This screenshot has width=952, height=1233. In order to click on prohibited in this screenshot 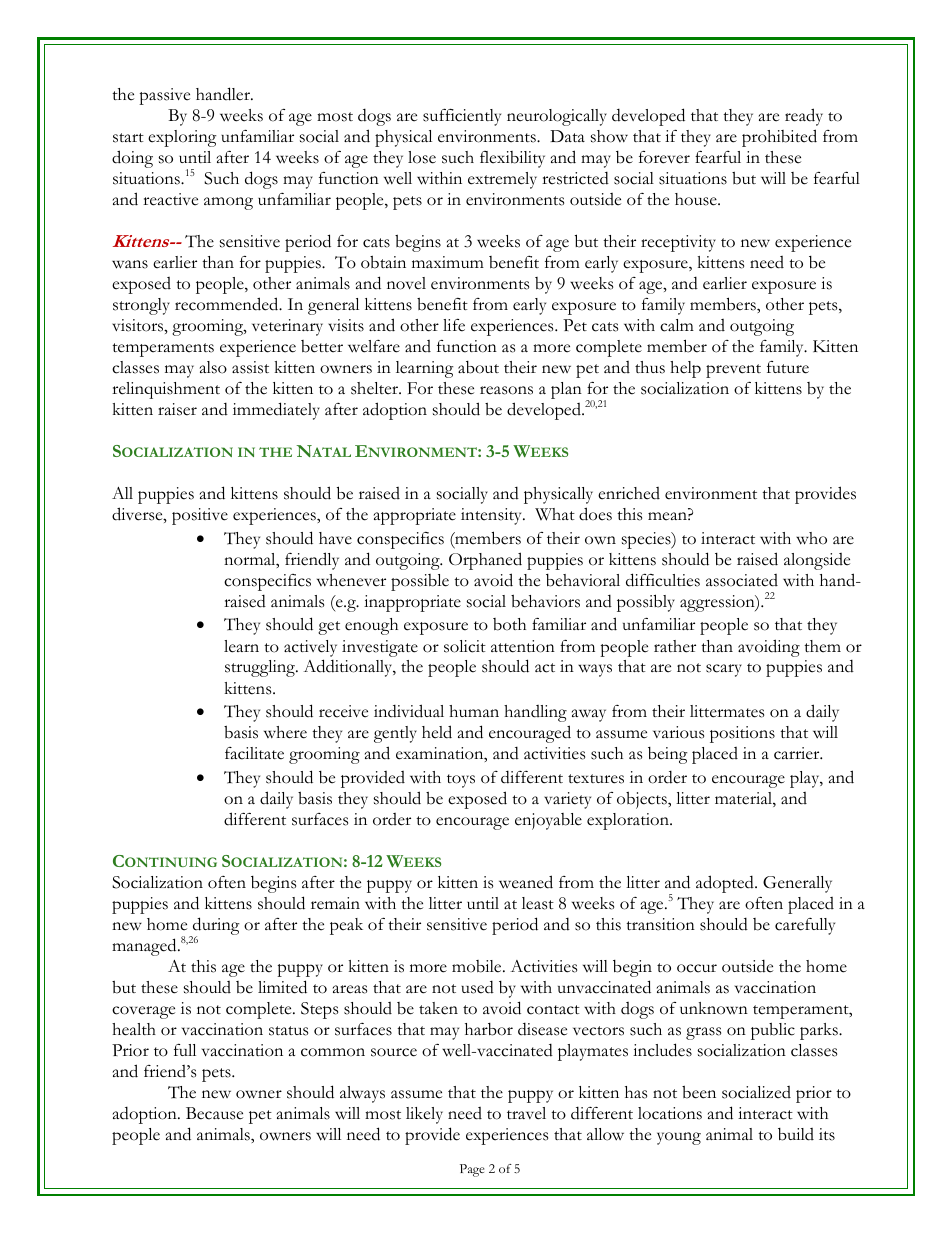, I will do `click(779, 138)`.
